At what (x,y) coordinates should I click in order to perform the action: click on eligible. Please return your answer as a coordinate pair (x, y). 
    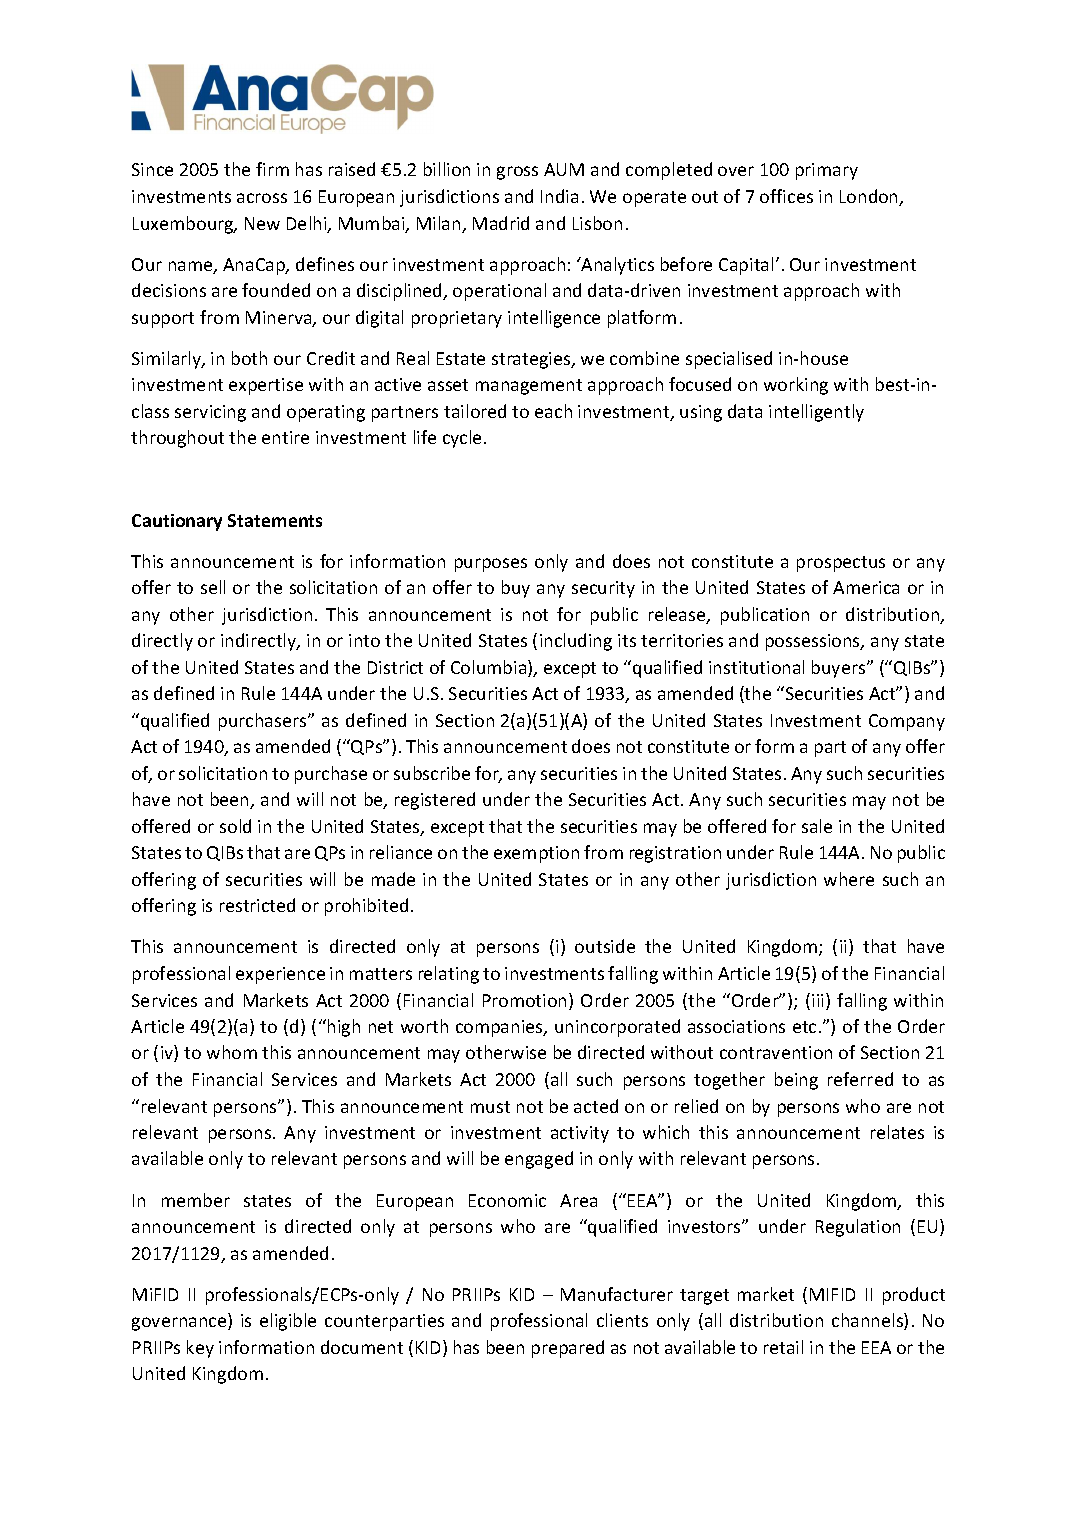
    Looking at the image, I should click on (288, 1322).
